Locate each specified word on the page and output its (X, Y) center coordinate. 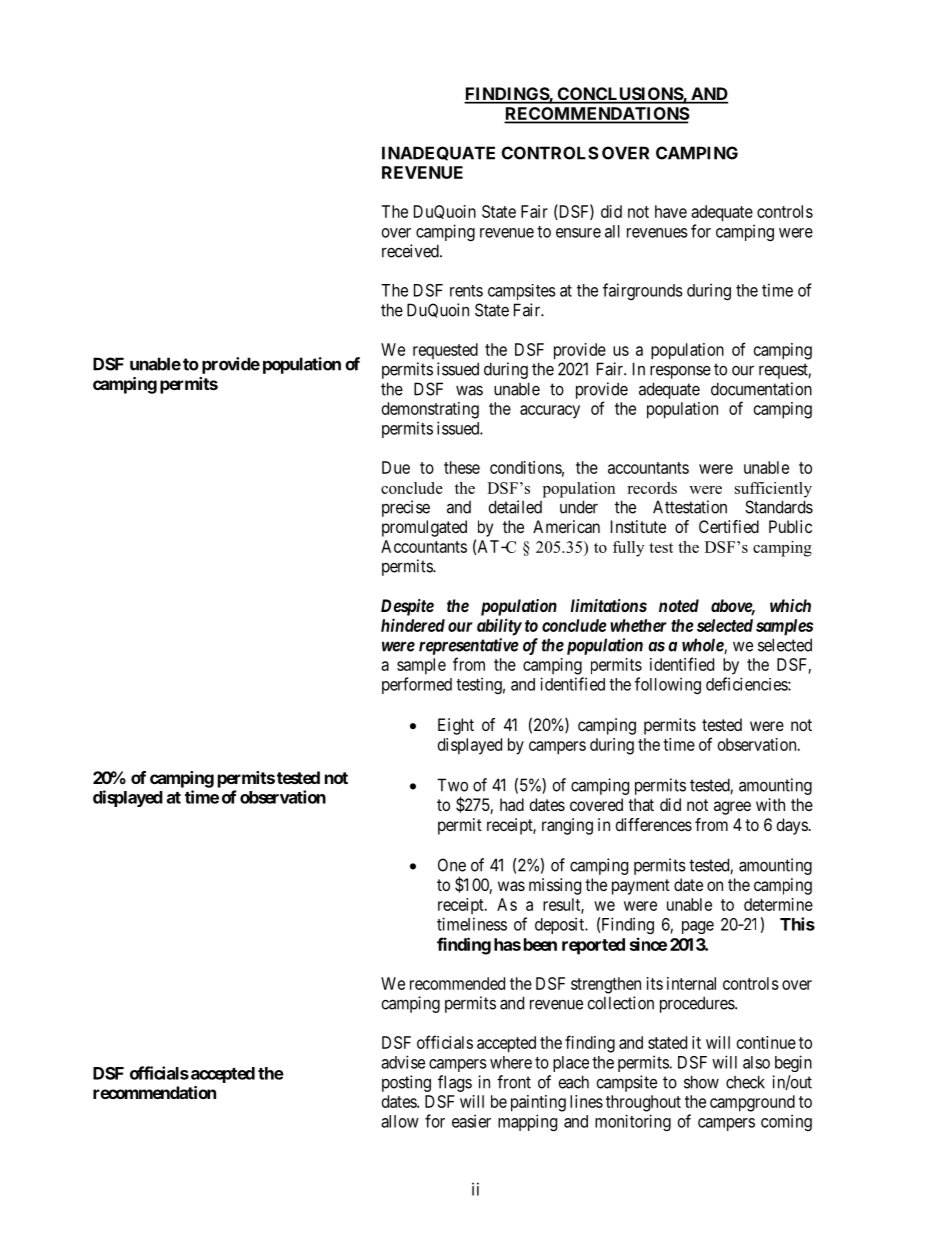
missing (555, 886)
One (452, 865)
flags (455, 1083)
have (671, 211)
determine (778, 904)
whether (638, 625)
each (574, 1082)
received (411, 251)
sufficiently (773, 490)
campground (752, 1103)
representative (469, 646)
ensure (578, 233)
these (462, 467)
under (579, 507)
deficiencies (747, 684)
